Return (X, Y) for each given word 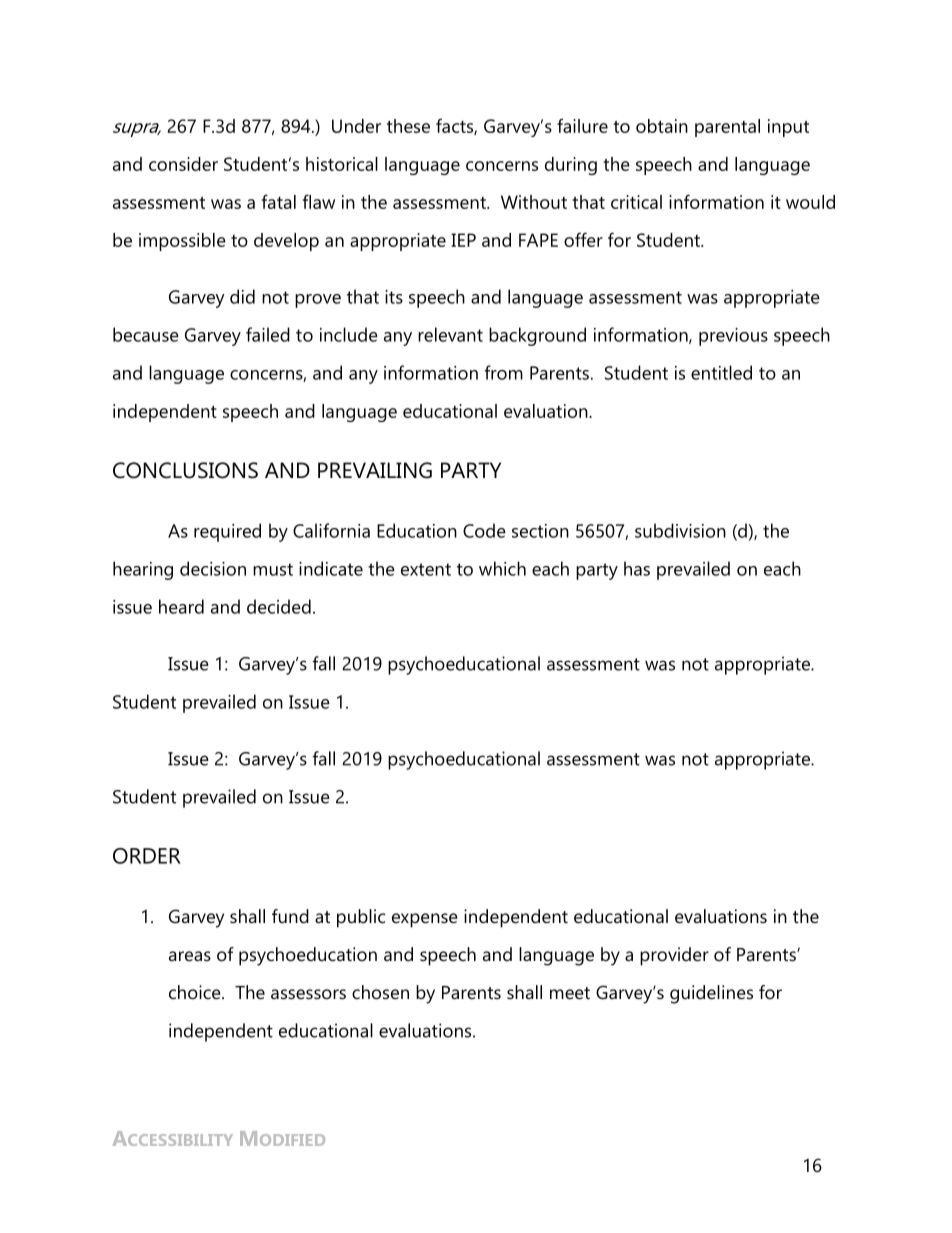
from (503, 372)
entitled (721, 372)
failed (268, 334)
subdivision (680, 530)
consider (183, 164)
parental (727, 128)
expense (425, 920)
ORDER (147, 856)
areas (190, 956)
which (502, 568)
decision (213, 568)
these (408, 126)
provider (674, 956)
